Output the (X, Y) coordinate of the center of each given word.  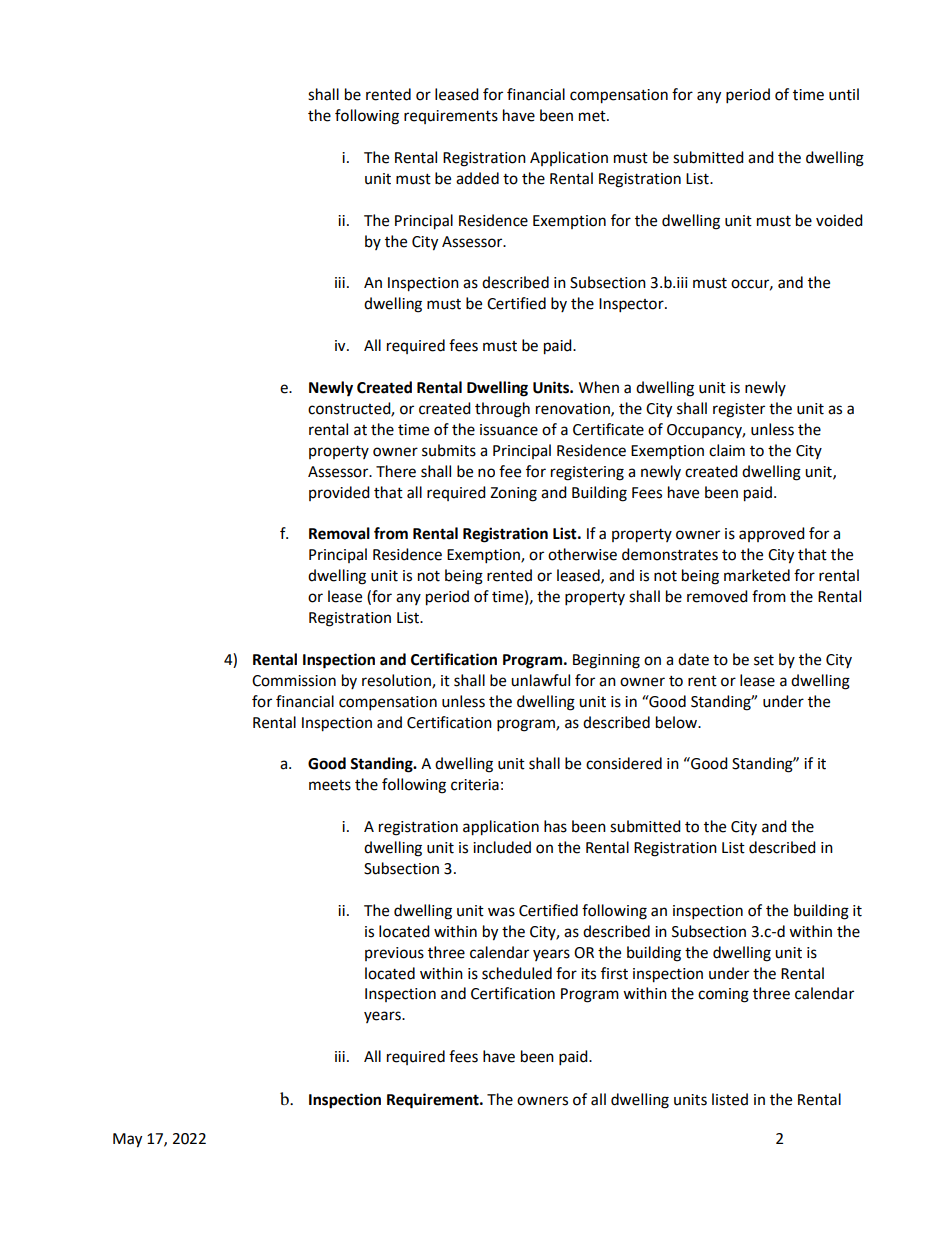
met (593, 116)
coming (723, 995)
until (844, 94)
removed (717, 596)
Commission (294, 681)
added (477, 178)
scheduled (517, 973)
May (127, 1140)
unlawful (540, 680)
